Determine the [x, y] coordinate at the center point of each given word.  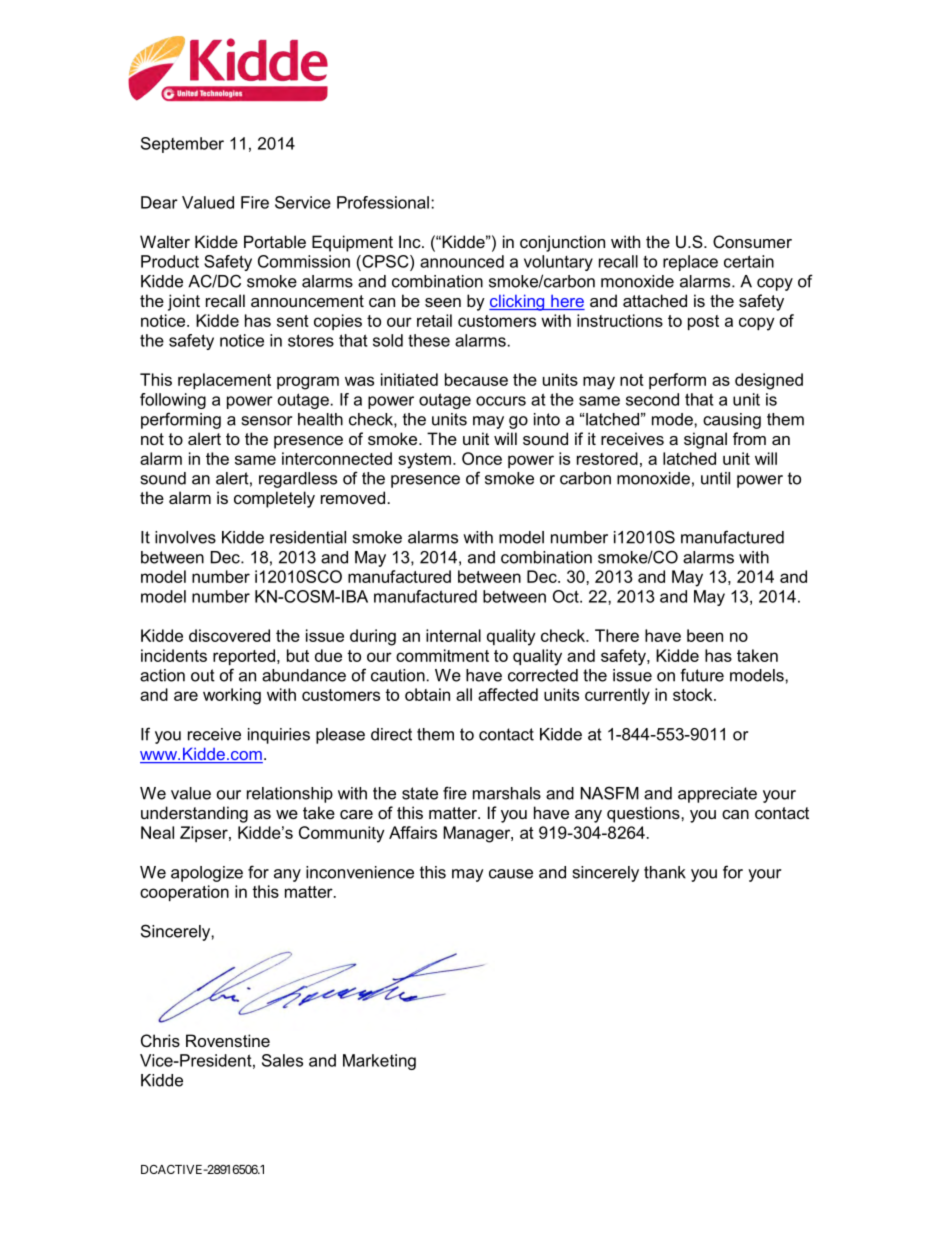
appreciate [717, 795]
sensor [267, 421]
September [182, 145]
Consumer [752, 241]
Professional [383, 202]
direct [391, 734]
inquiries [279, 736]
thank [665, 872]
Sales [282, 1060]
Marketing [379, 1062]
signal [705, 440]
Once [482, 458]
